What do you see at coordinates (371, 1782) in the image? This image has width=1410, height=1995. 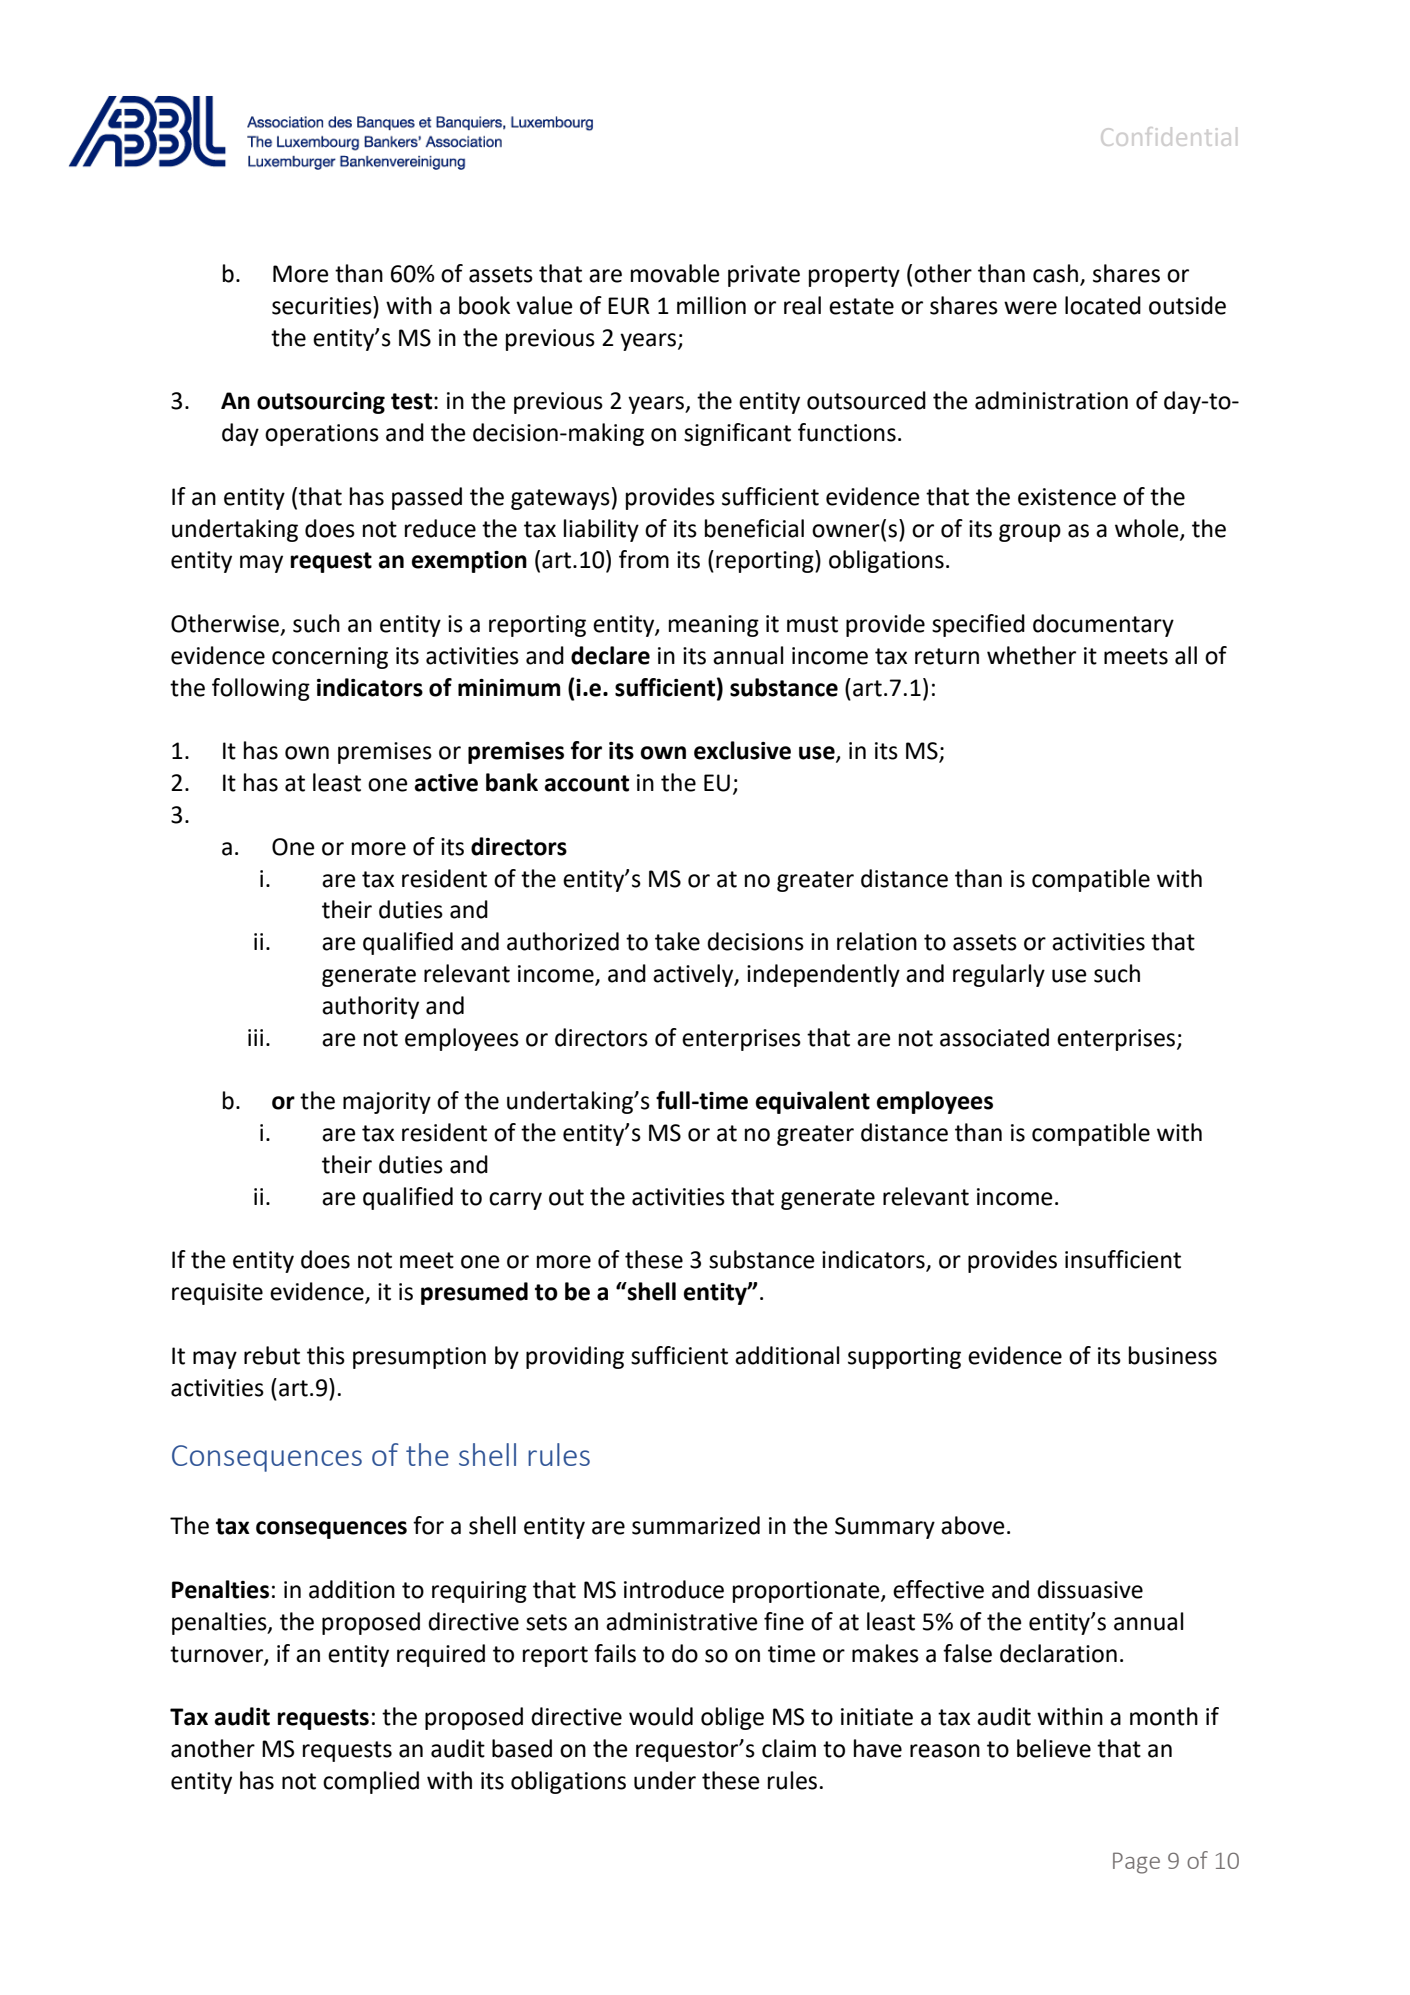 I see `complied` at bounding box center [371, 1782].
